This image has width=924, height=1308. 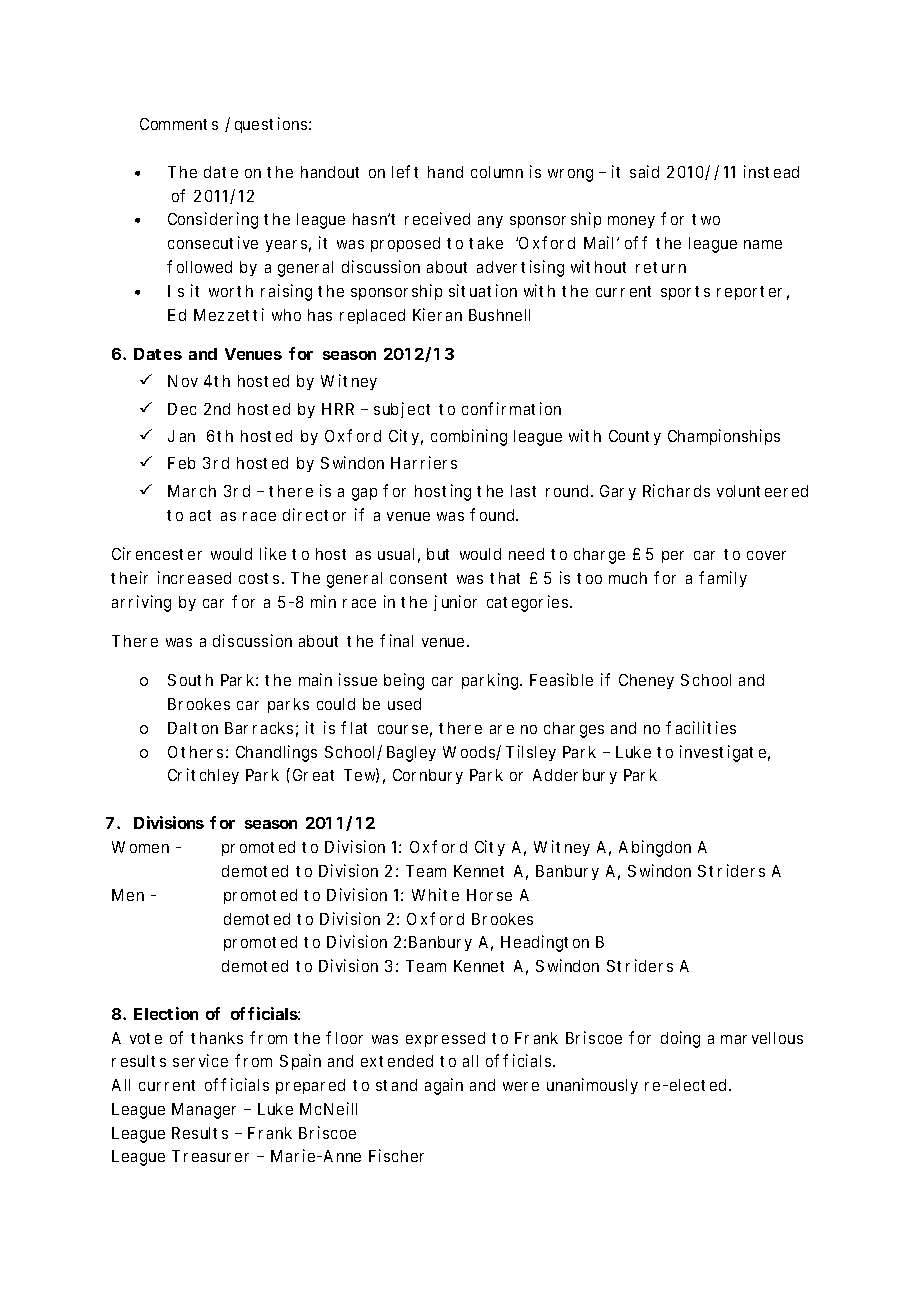 What do you see at coordinates (179, 124) in the image?
I see `Comments` at bounding box center [179, 124].
